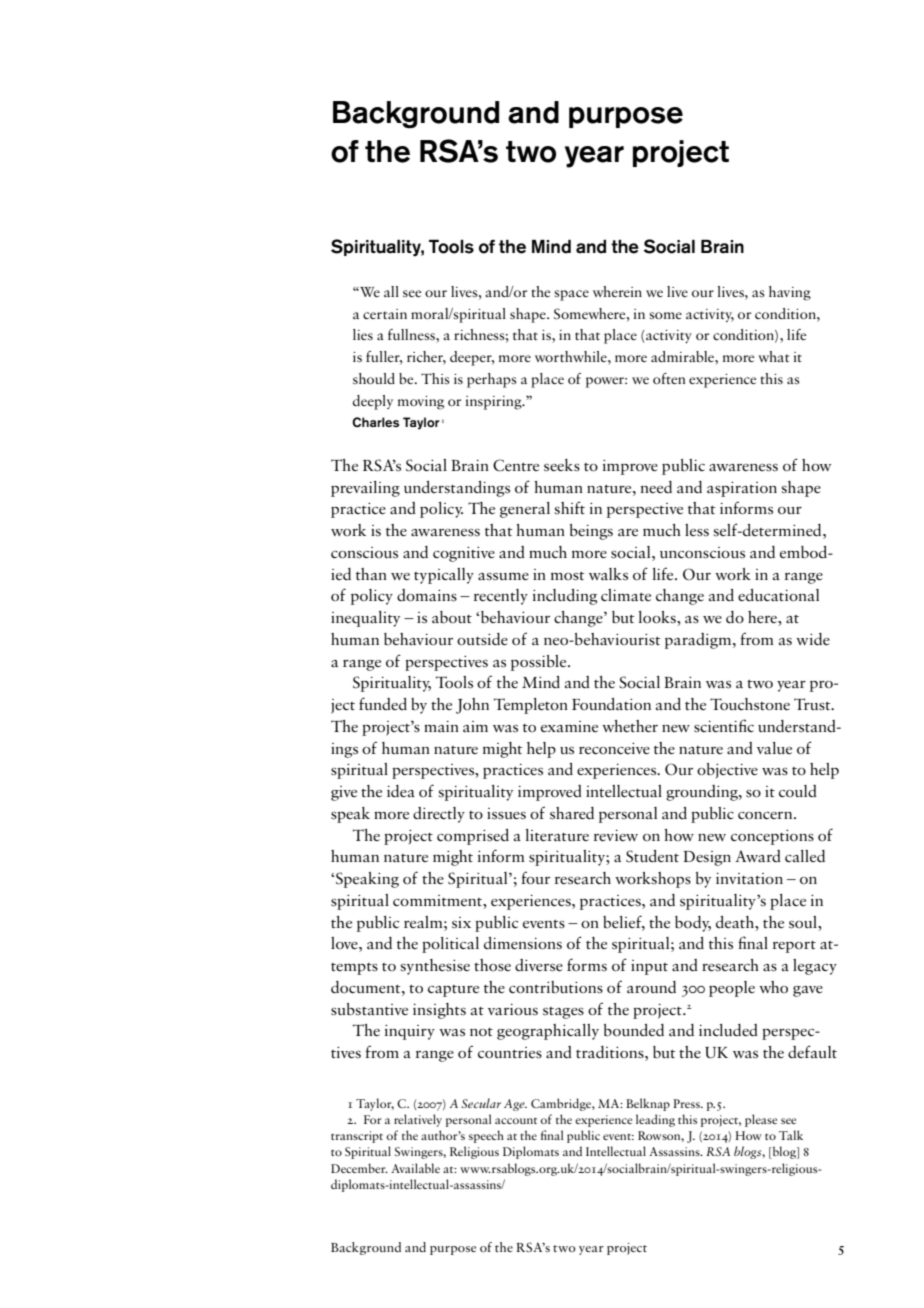 The width and height of the screenshot is (924, 1308). Describe the element at coordinates (790, 293) in the screenshot. I see `having` at that location.
